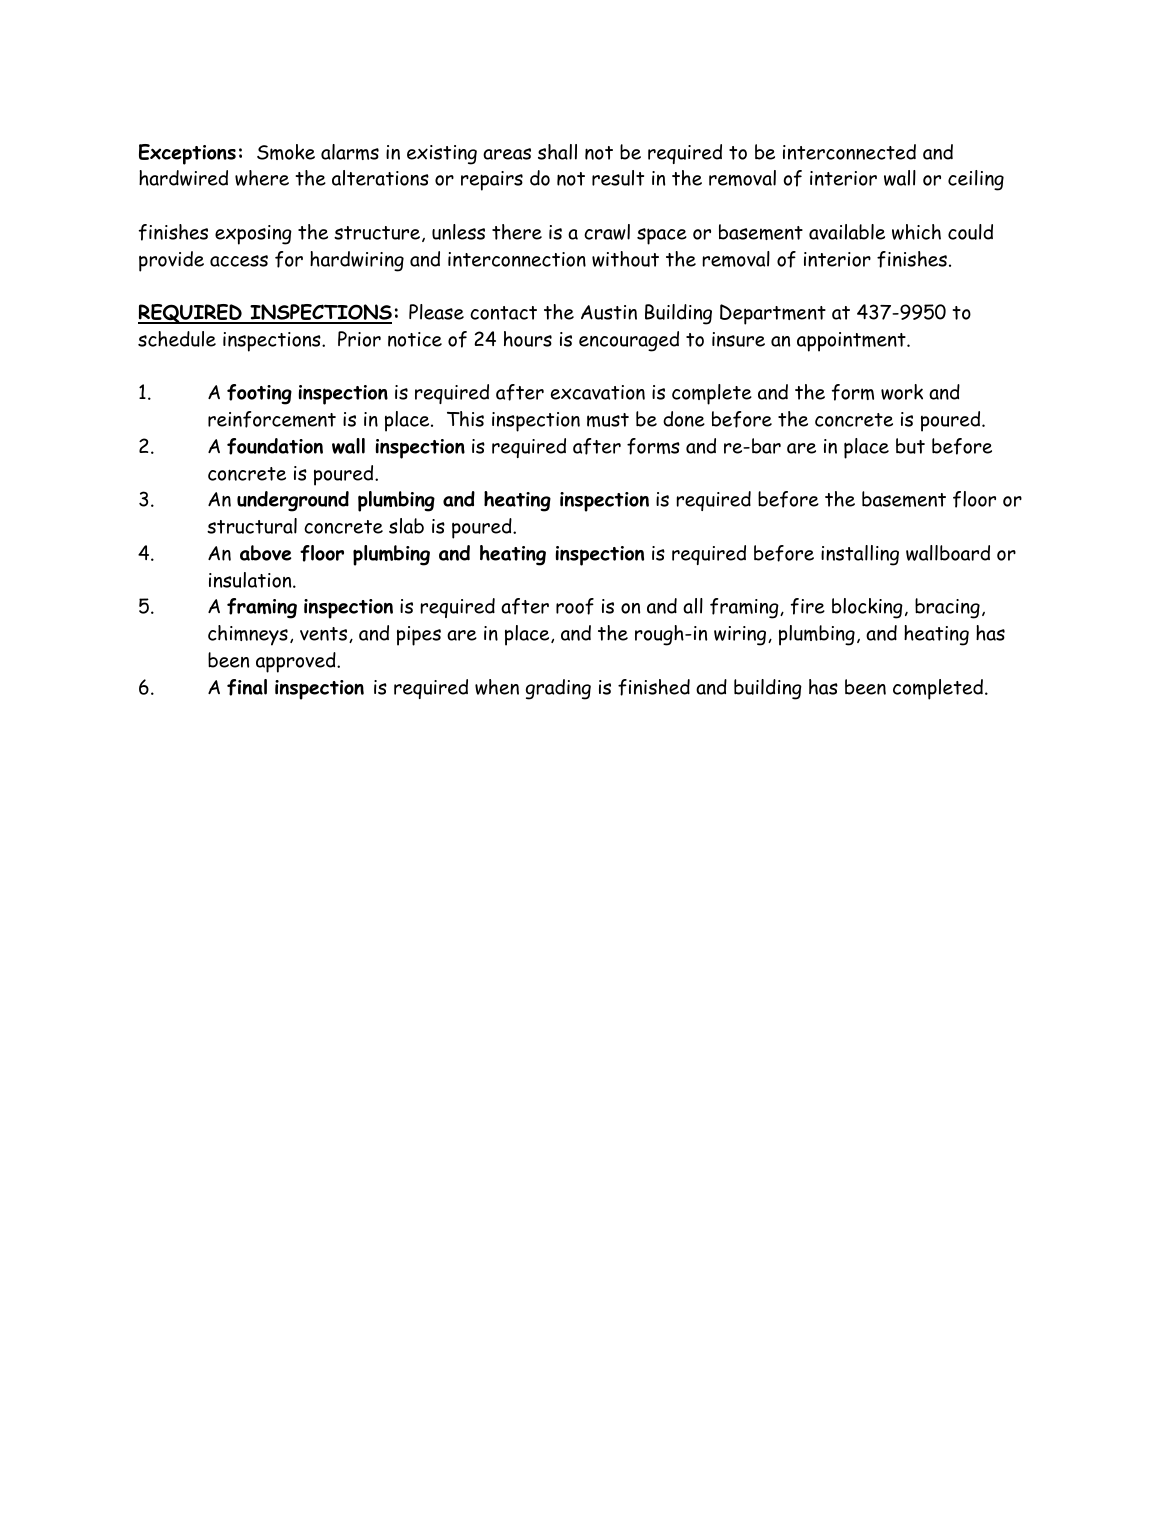  What do you see at coordinates (293, 501) in the page?
I see `underground` at bounding box center [293, 501].
